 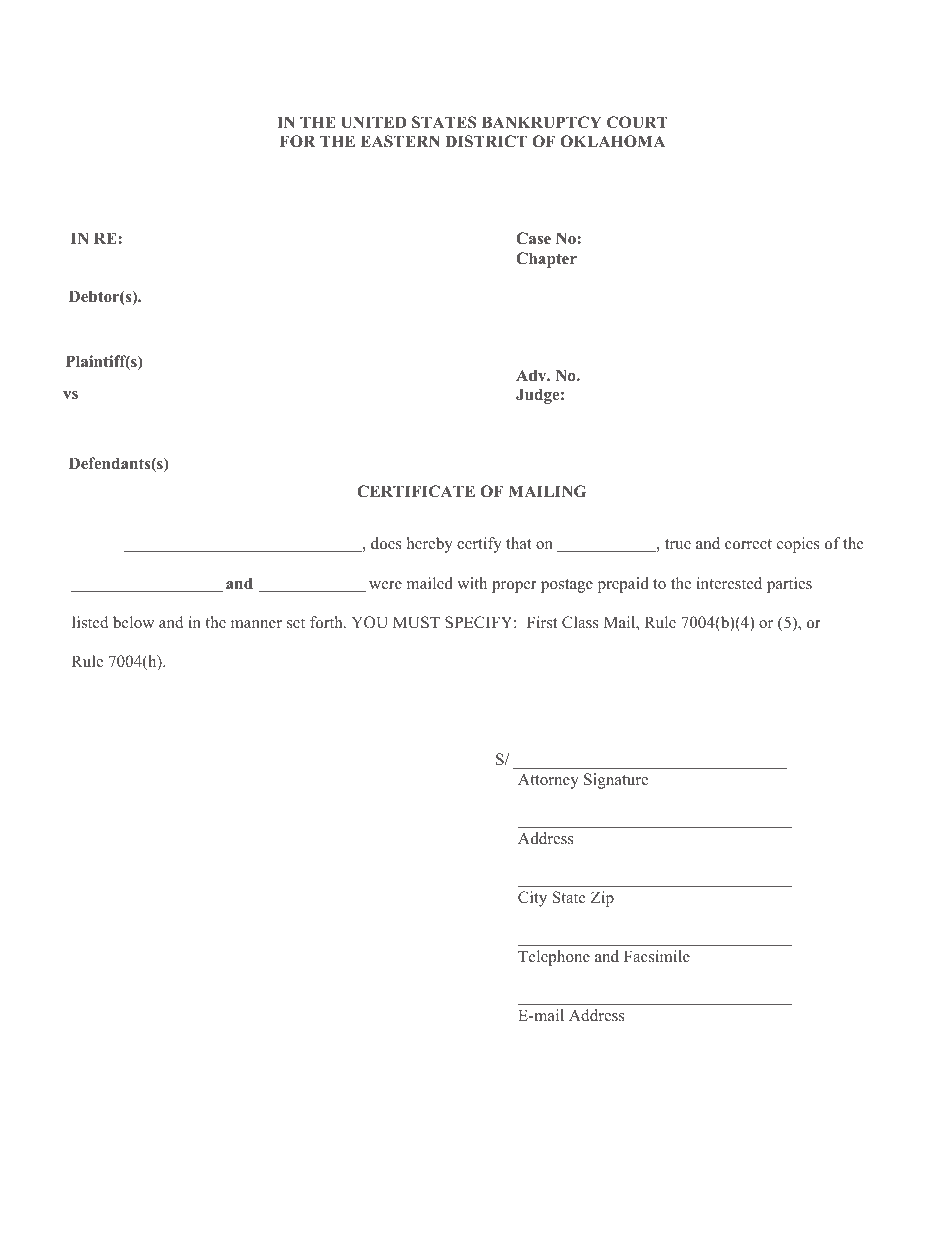 I want to click on Case, so click(x=533, y=238).
